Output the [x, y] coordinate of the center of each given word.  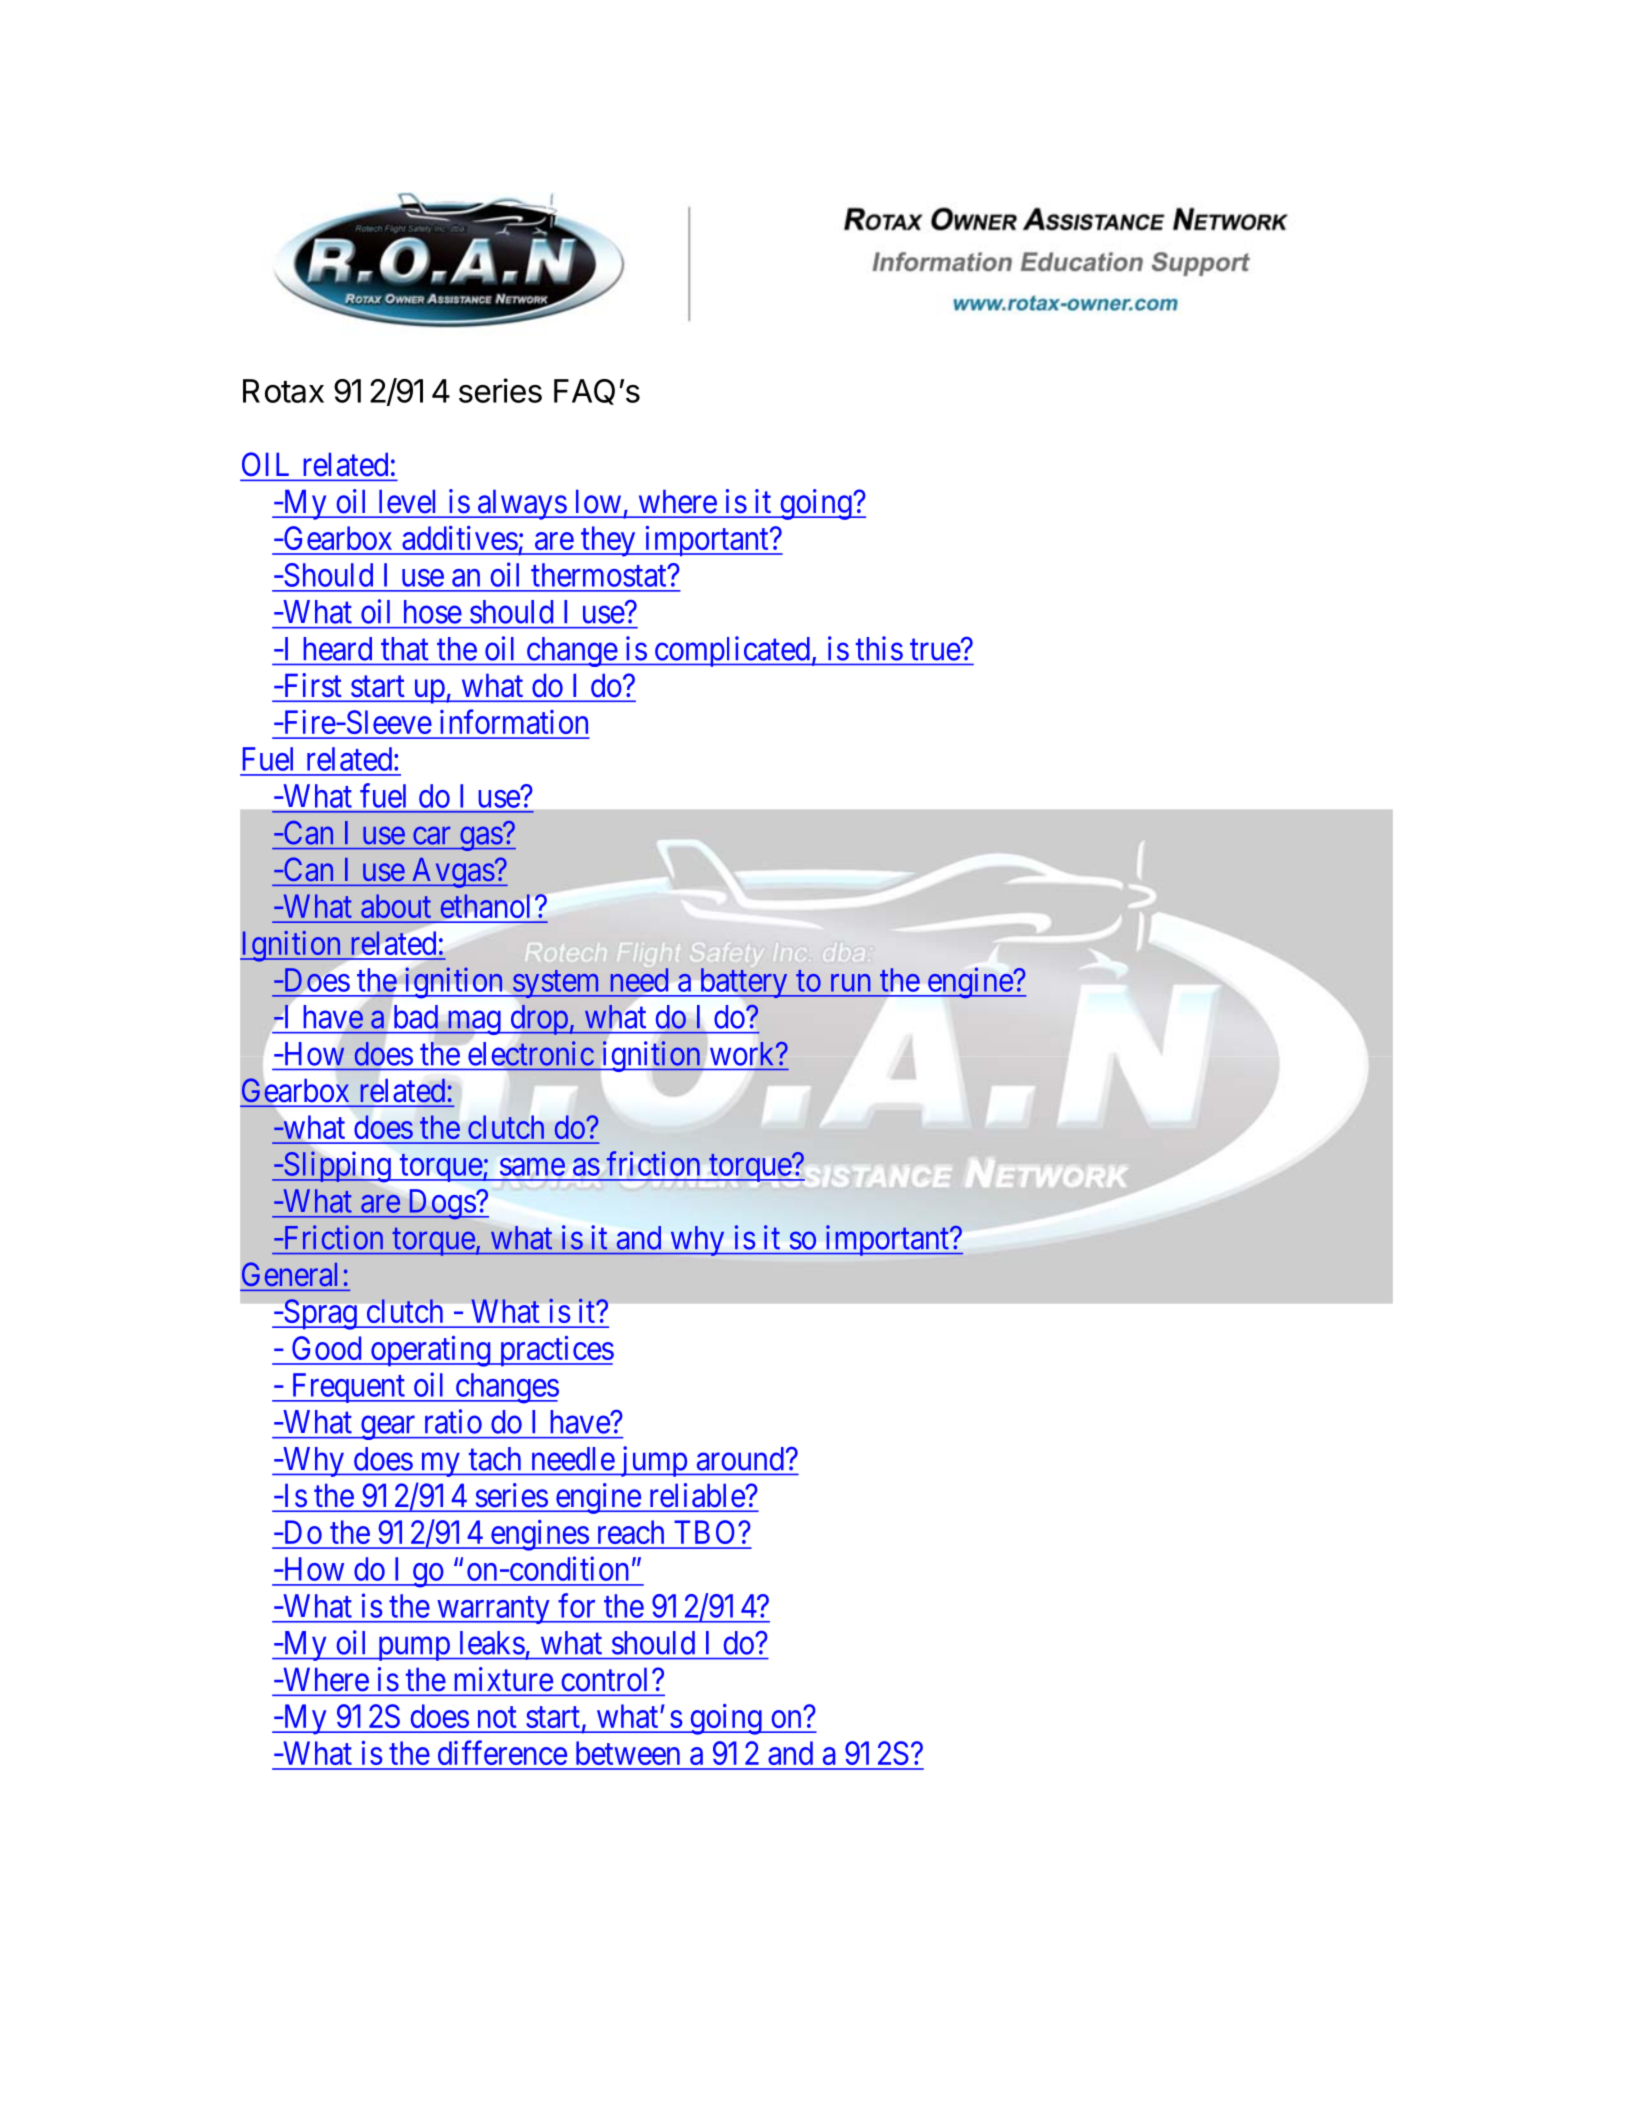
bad [416, 1017]
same [532, 1167]
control [607, 1679]
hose [433, 612]
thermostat [600, 575]
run [850, 983]
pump [413, 1649]
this [879, 648]
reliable [697, 1495]
